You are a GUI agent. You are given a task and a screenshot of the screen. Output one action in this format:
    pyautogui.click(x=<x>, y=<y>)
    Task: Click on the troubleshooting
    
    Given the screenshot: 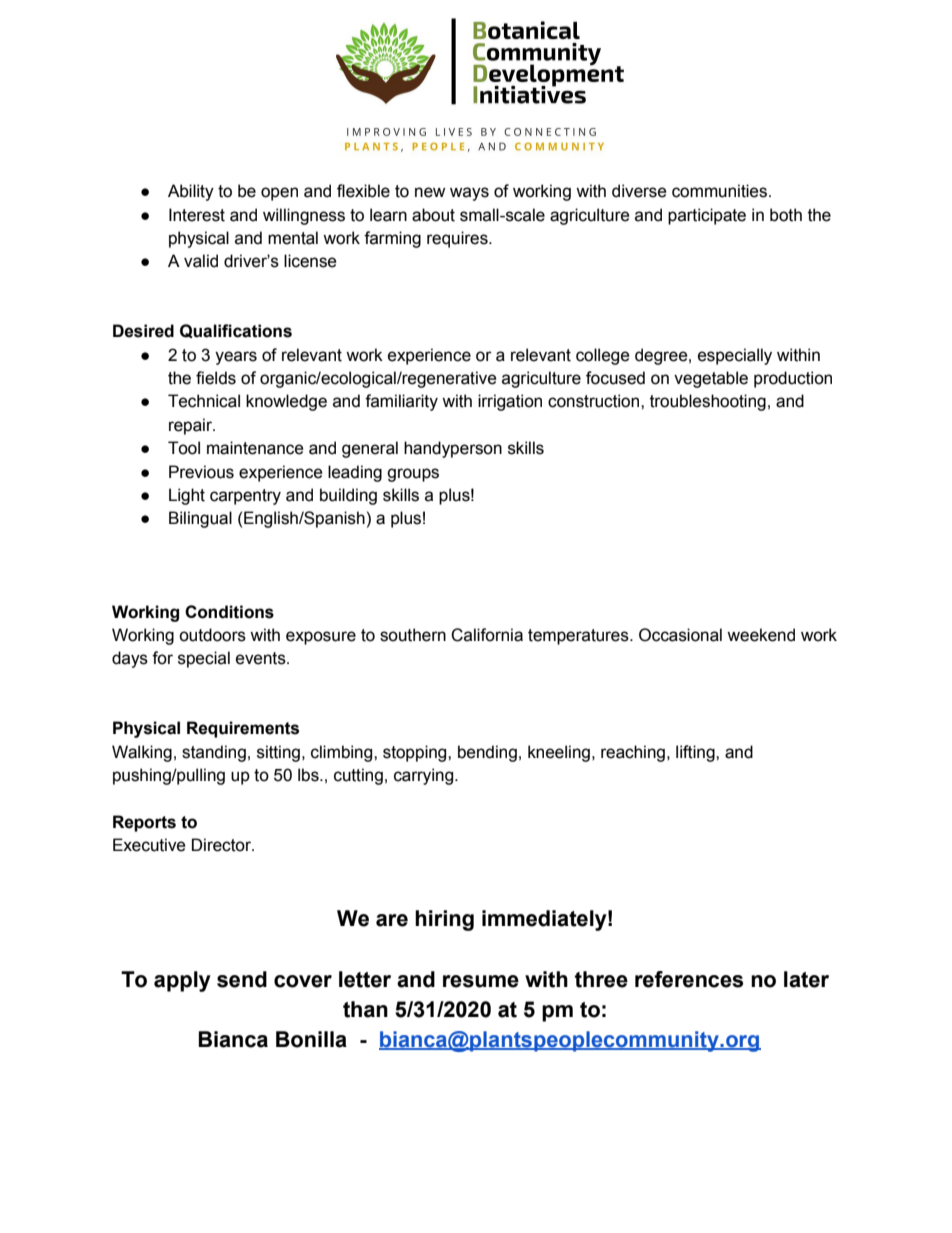 What is the action you would take?
    pyautogui.click(x=708, y=402)
